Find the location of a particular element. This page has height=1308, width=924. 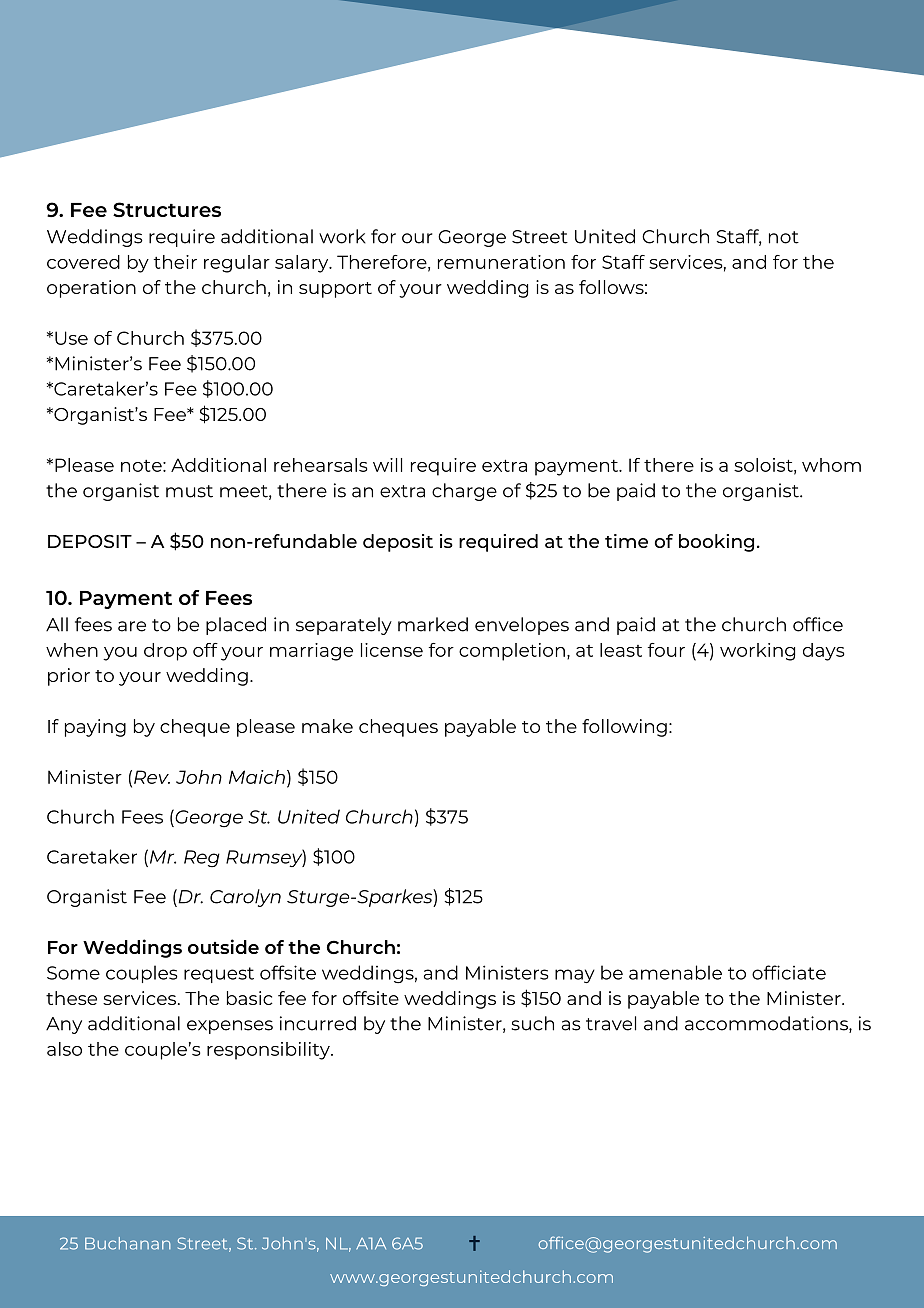

paying is located at coordinates (95, 728).
